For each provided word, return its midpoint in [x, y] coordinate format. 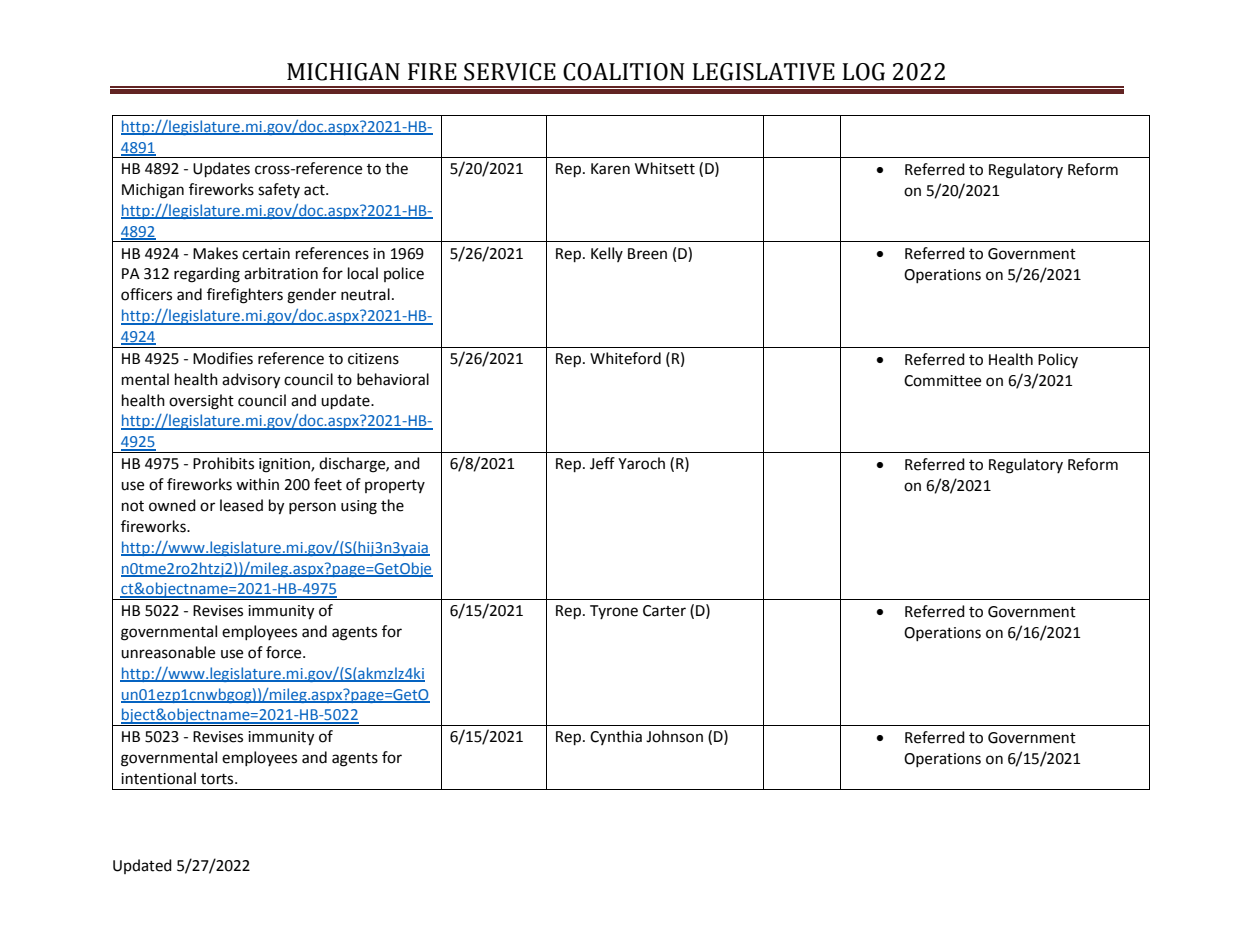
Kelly [607, 254]
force [285, 652]
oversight [201, 402]
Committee [942, 381]
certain [266, 254]
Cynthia [616, 737]
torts [218, 779]
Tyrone [614, 612]
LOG [863, 72]
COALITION [624, 72]
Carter [664, 611]
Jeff [602, 463]
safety [279, 190]
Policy [1058, 360]
